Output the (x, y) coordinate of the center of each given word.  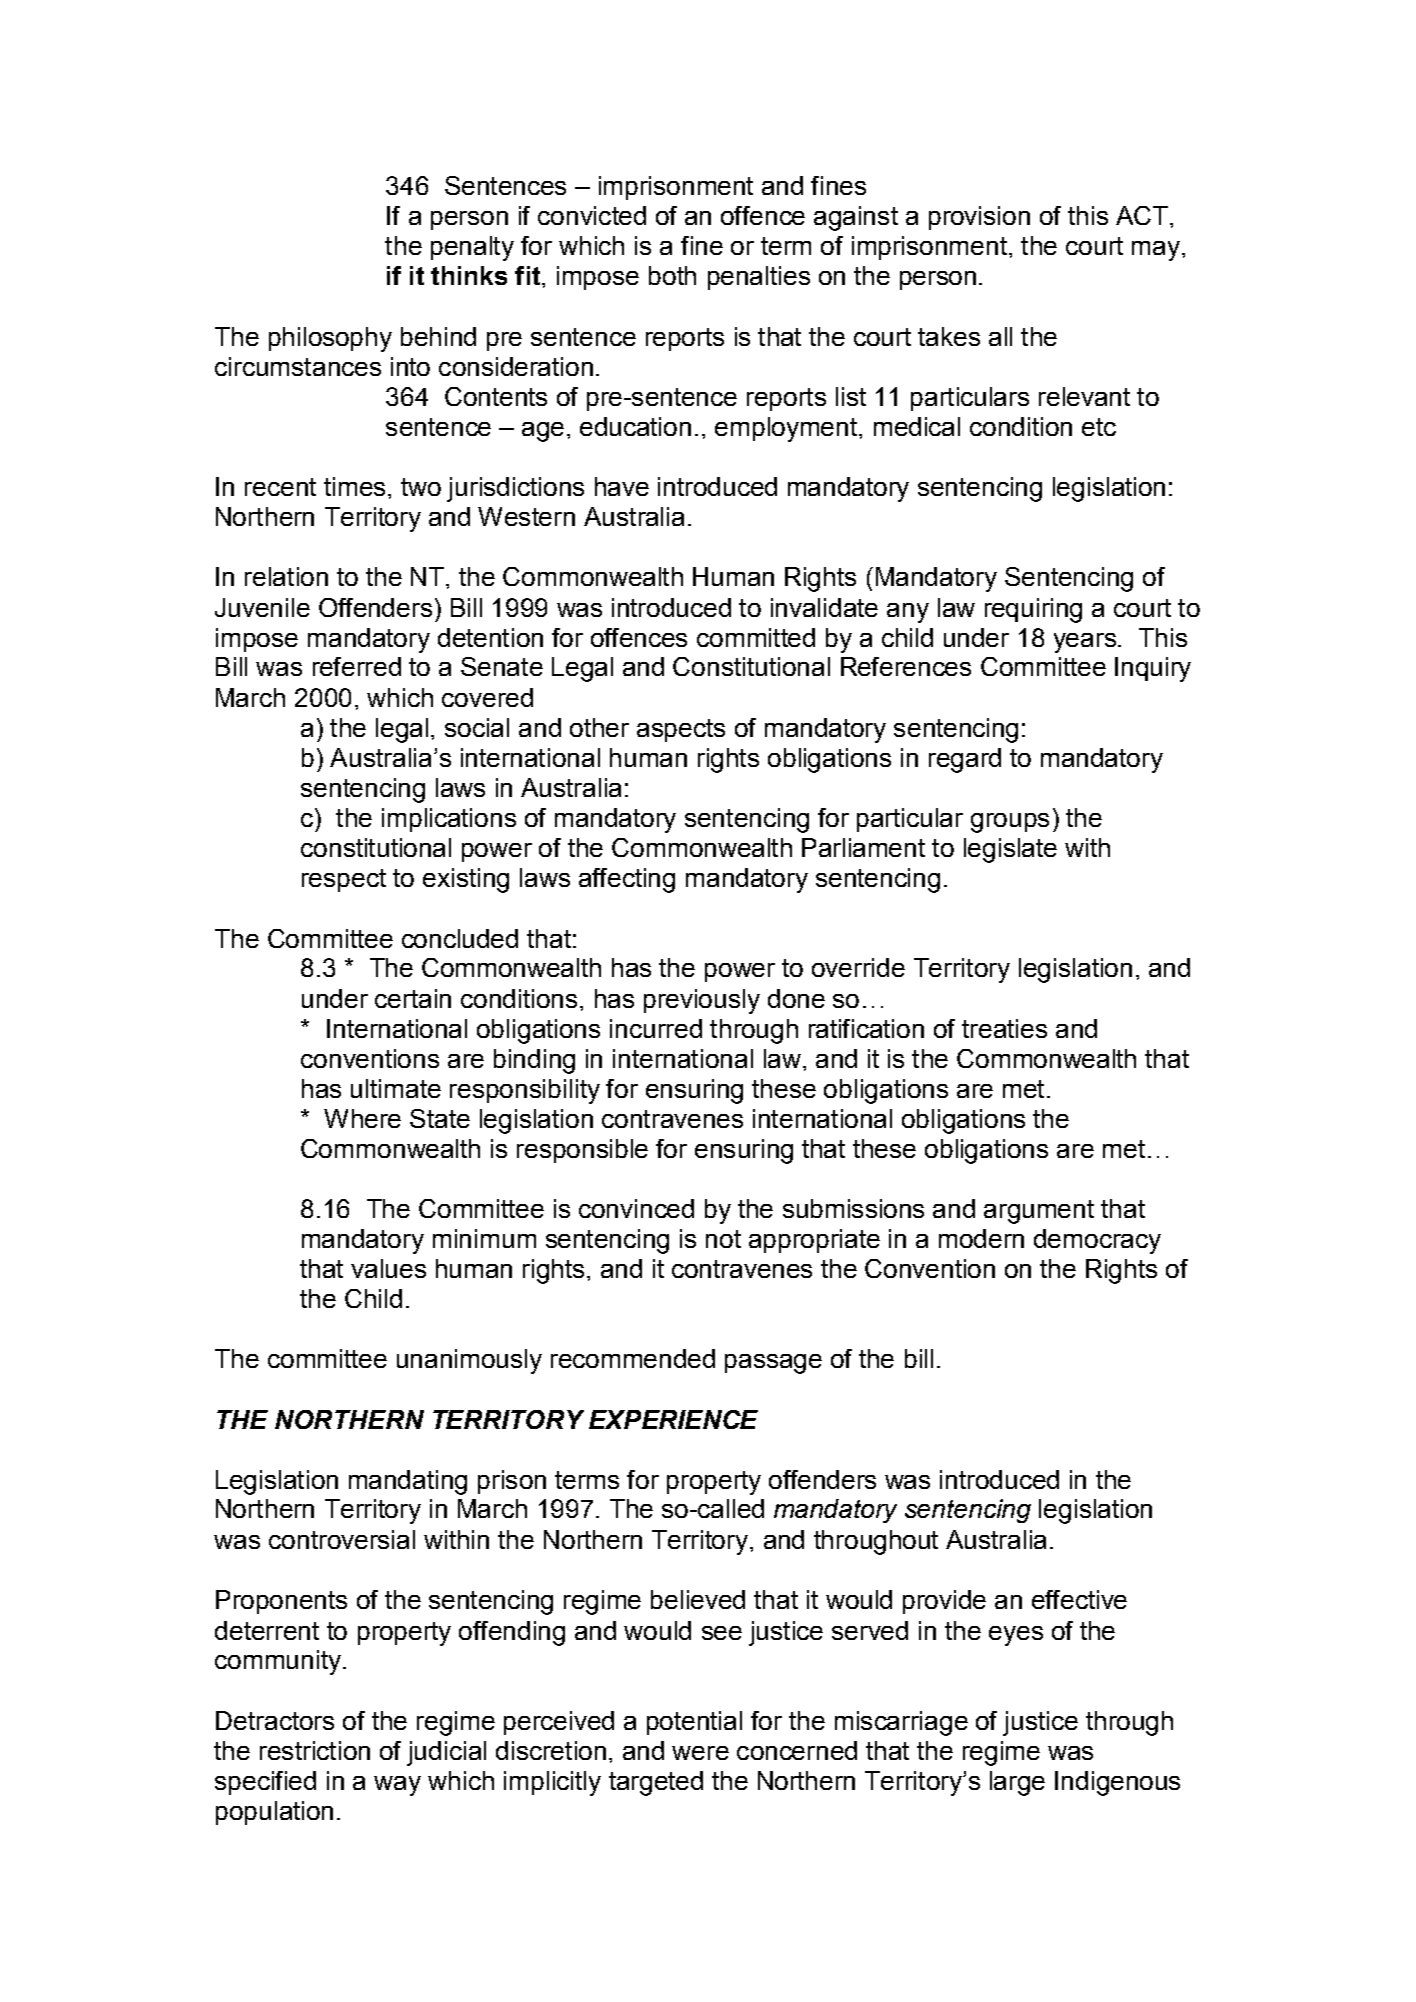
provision (979, 218)
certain (413, 998)
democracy (1097, 1241)
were (700, 1753)
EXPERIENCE (673, 1419)
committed (756, 637)
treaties (1004, 1028)
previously (702, 1001)
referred (357, 666)
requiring (1033, 610)
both (672, 275)
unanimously (469, 1361)
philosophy (330, 339)
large (1017, 1783)
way (397, 1786)
